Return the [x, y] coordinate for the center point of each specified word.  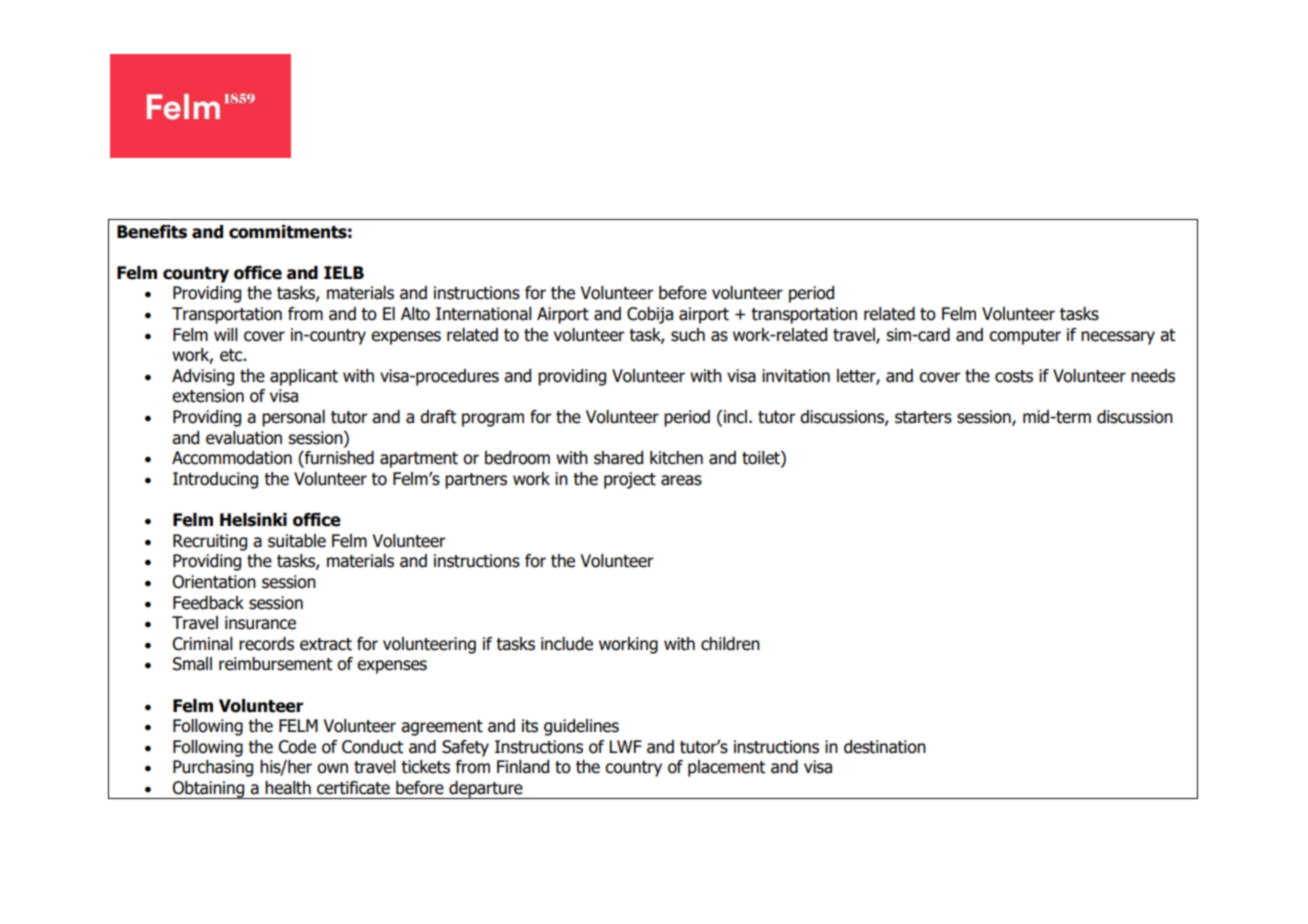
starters [923, 417]
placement [726, 768]
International [484, 314]
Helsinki [253, 520]
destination [885, 747]
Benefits [152, 232]
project [630, 480]
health [288, 788]
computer [1025, 337]
